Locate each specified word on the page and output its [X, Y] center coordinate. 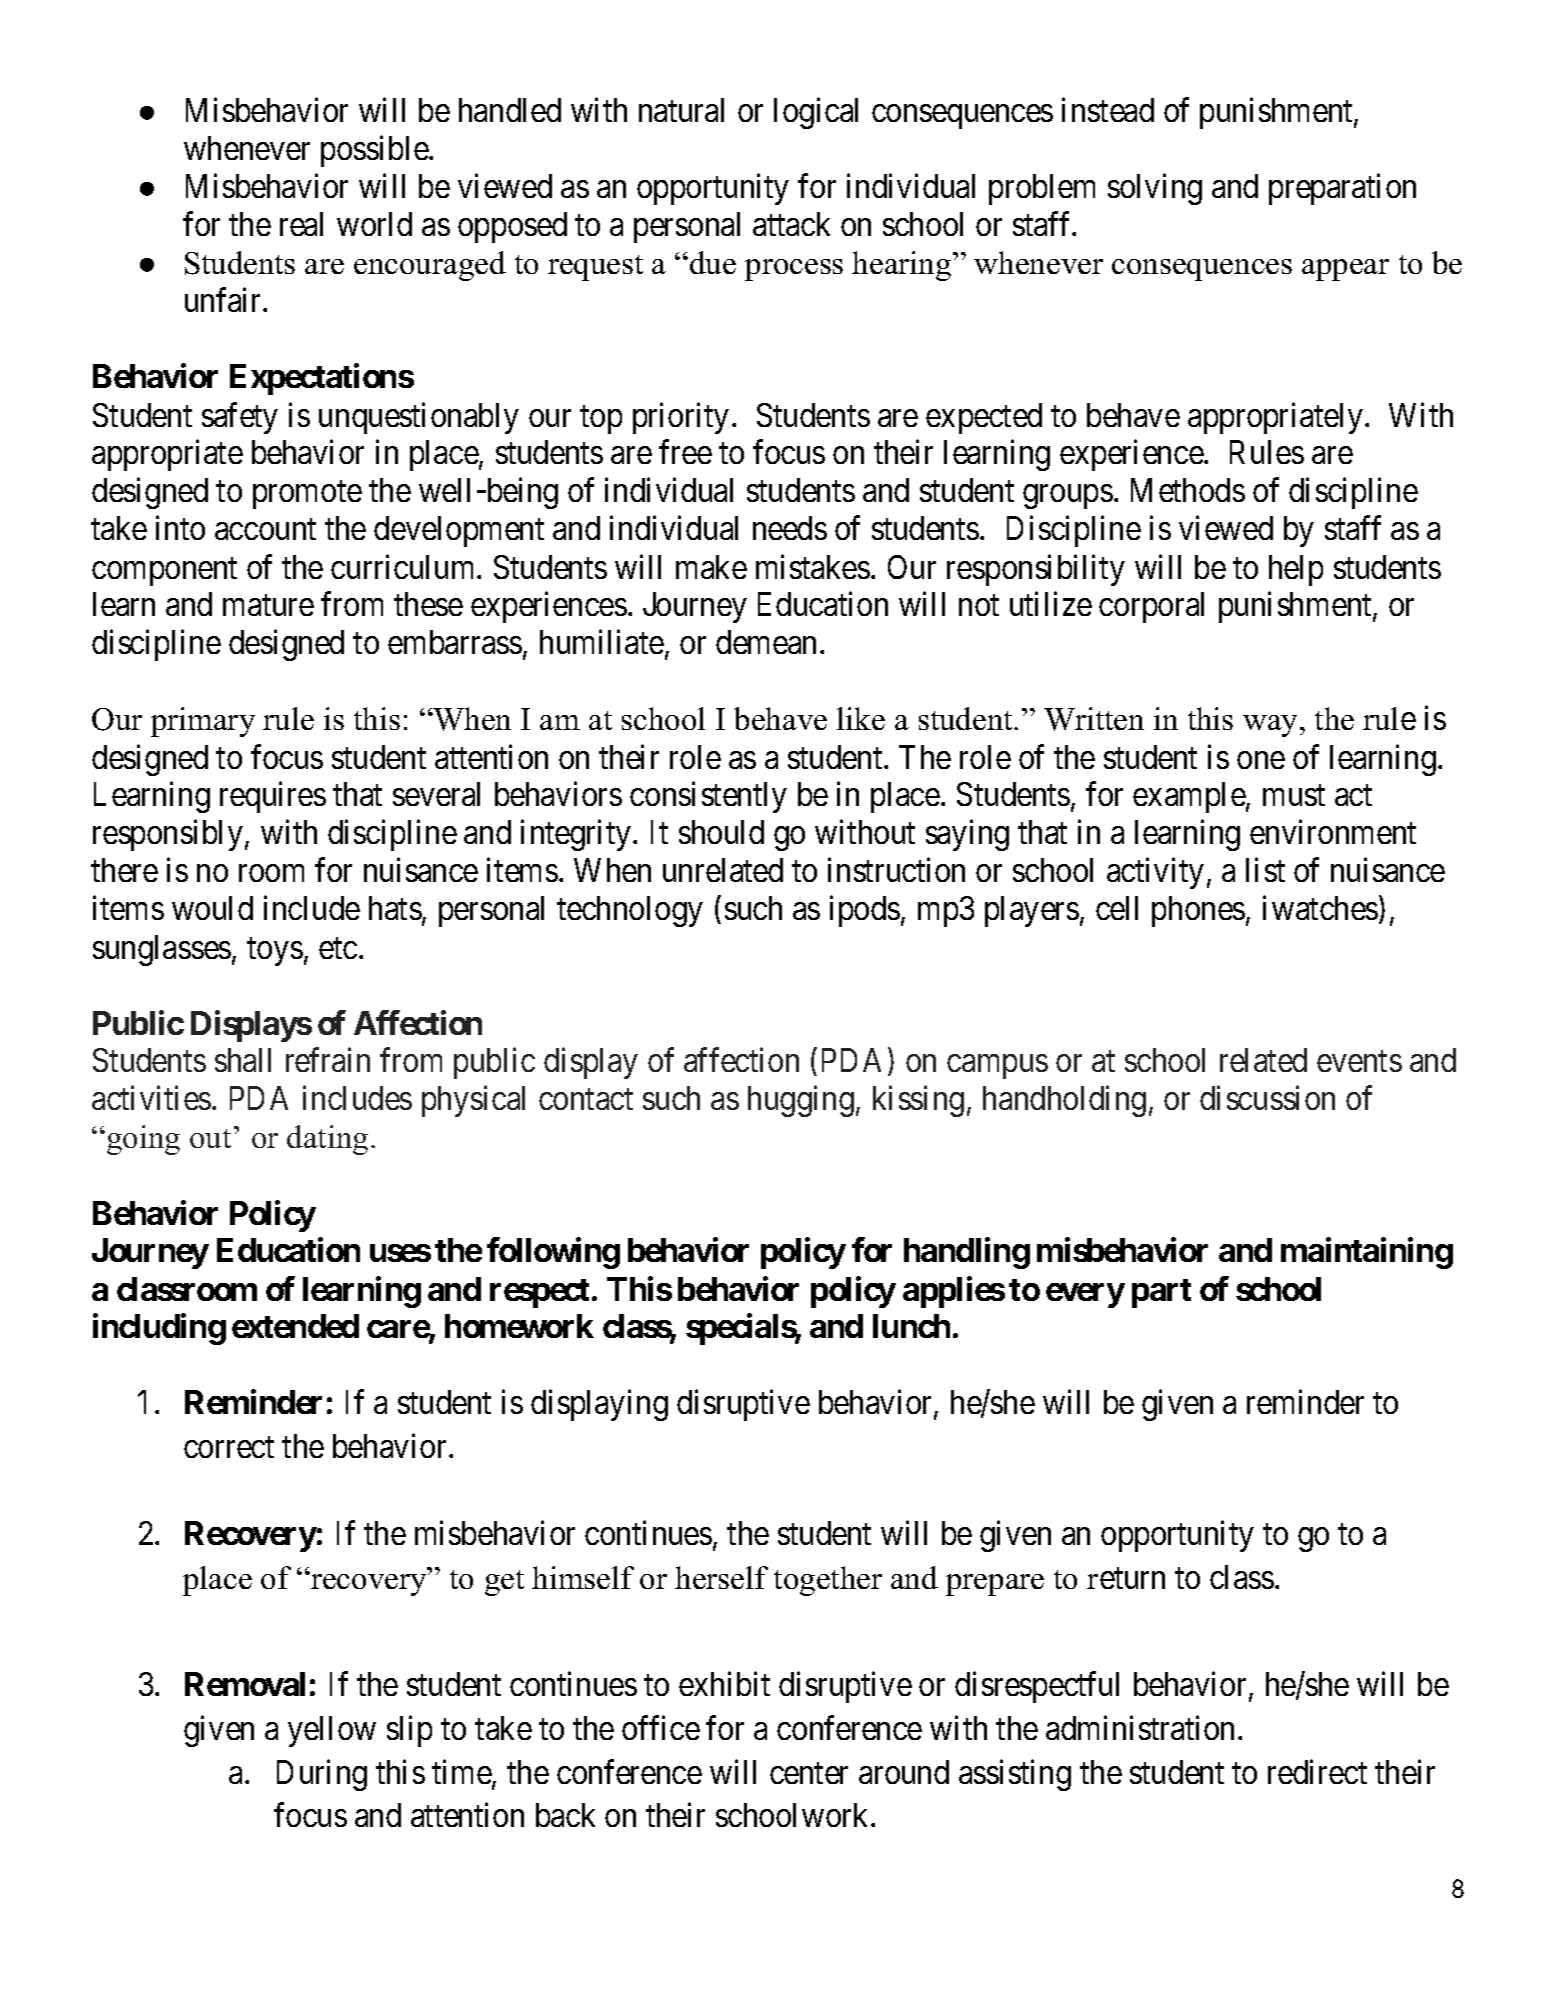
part [1161, 1293]
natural [681, 110]
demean [766, 642]
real [301, 224]
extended [295, 1326]
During [322, 1775]
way [1270, 726]
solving [1155, 189]
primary [203, 722]
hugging [801, 1101]
